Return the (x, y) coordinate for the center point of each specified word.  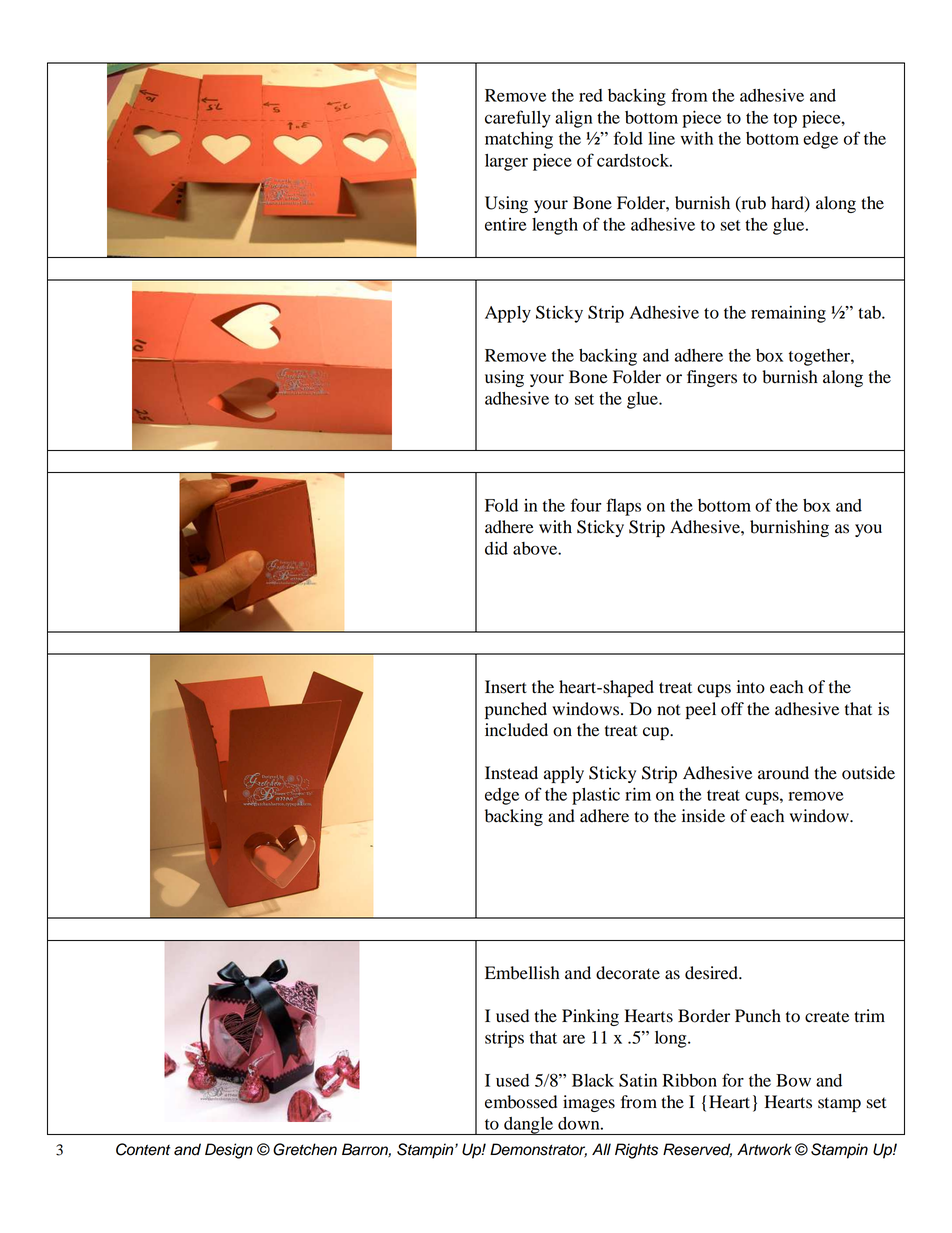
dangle (528, 1126)
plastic (596, 796)
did (496, 548)
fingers (712, 378)
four (586, 505)
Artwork (764, 1149)
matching (519, 140)
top (785, 120)
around (783, 773)
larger (506, 162)
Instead (511, 773)
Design (229, 1151)
